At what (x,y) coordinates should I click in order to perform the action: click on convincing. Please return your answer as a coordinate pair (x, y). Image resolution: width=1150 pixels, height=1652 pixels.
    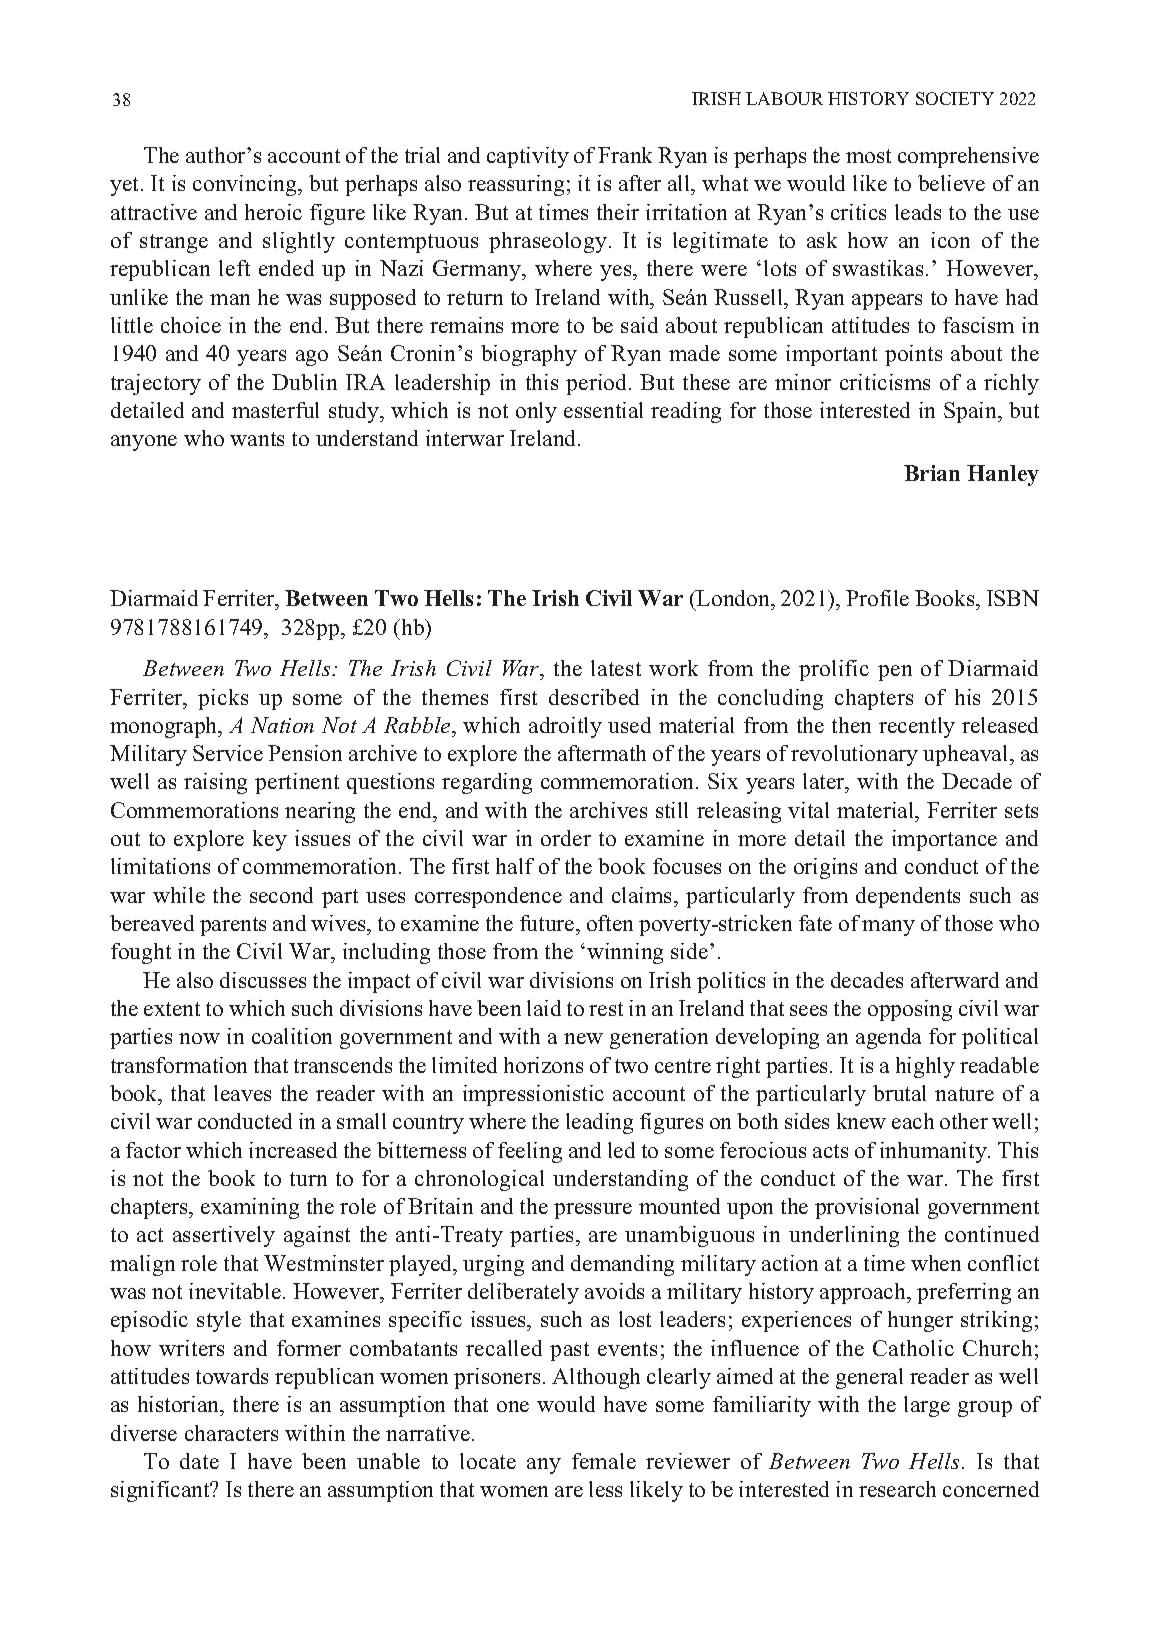
    Looking at the image, I should click on (246, 185).
